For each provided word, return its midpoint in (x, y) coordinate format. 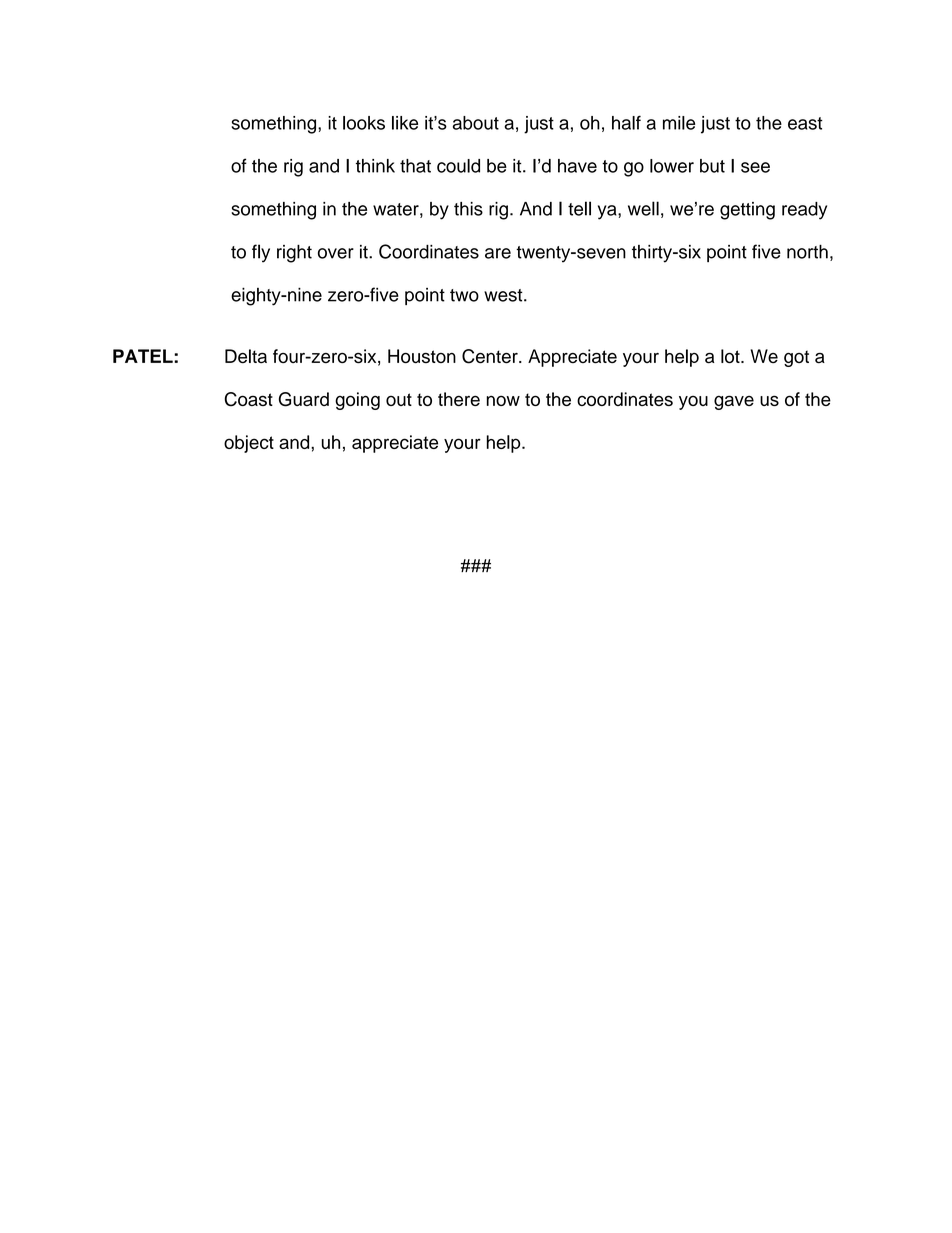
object (249, 444)
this (468, 209)
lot (731, 356)
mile (679, 123)
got (796, 358)
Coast (249, 399)
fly (261, 253)
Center (491, 356)
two (464, 295)
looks (364, 123)
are (498, 253)
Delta (246, 356)
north (807, 252)
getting (747, 211)
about (476, 123)
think (375, 166)
